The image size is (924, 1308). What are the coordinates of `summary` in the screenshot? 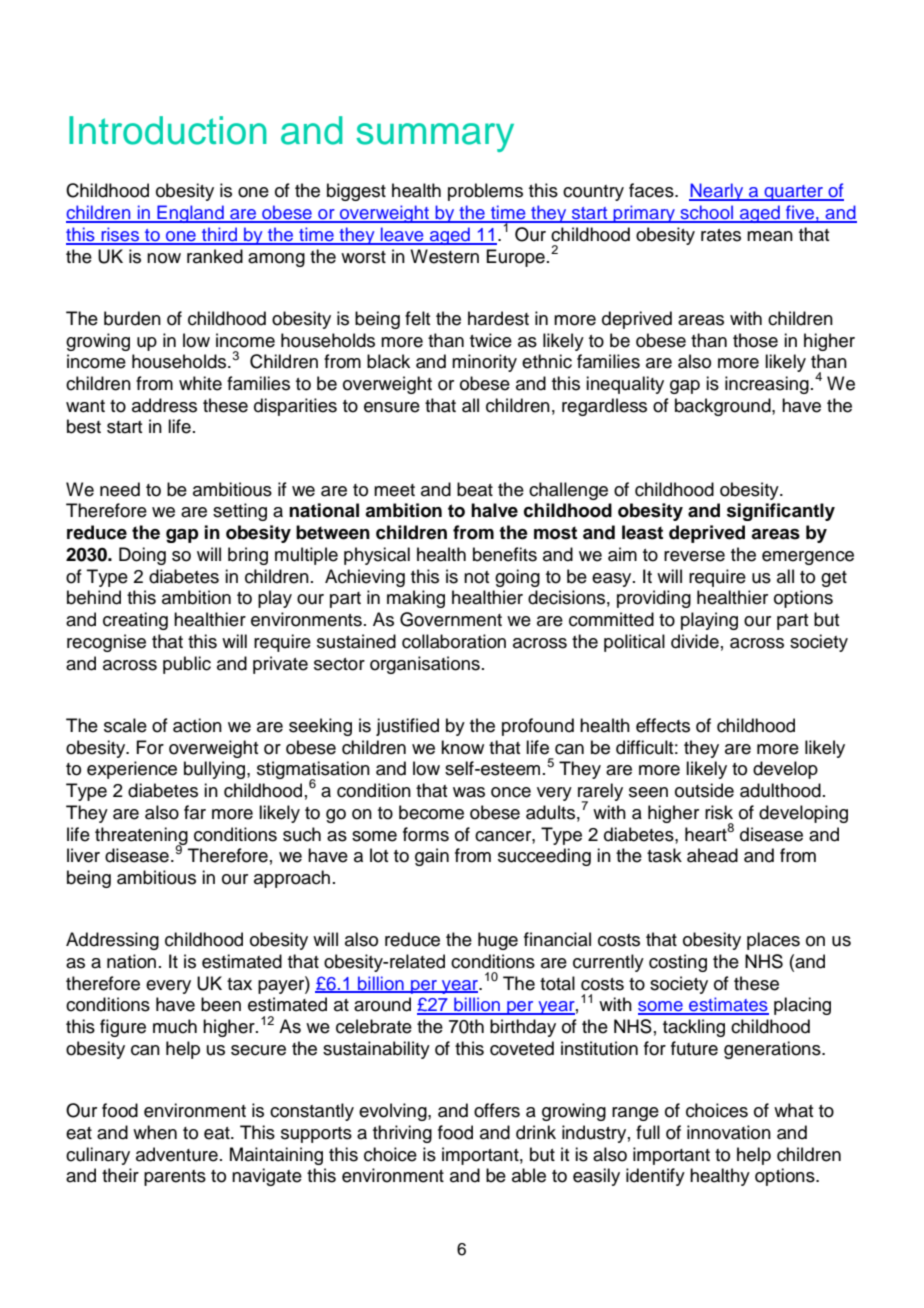 It's located at (435, 137).
